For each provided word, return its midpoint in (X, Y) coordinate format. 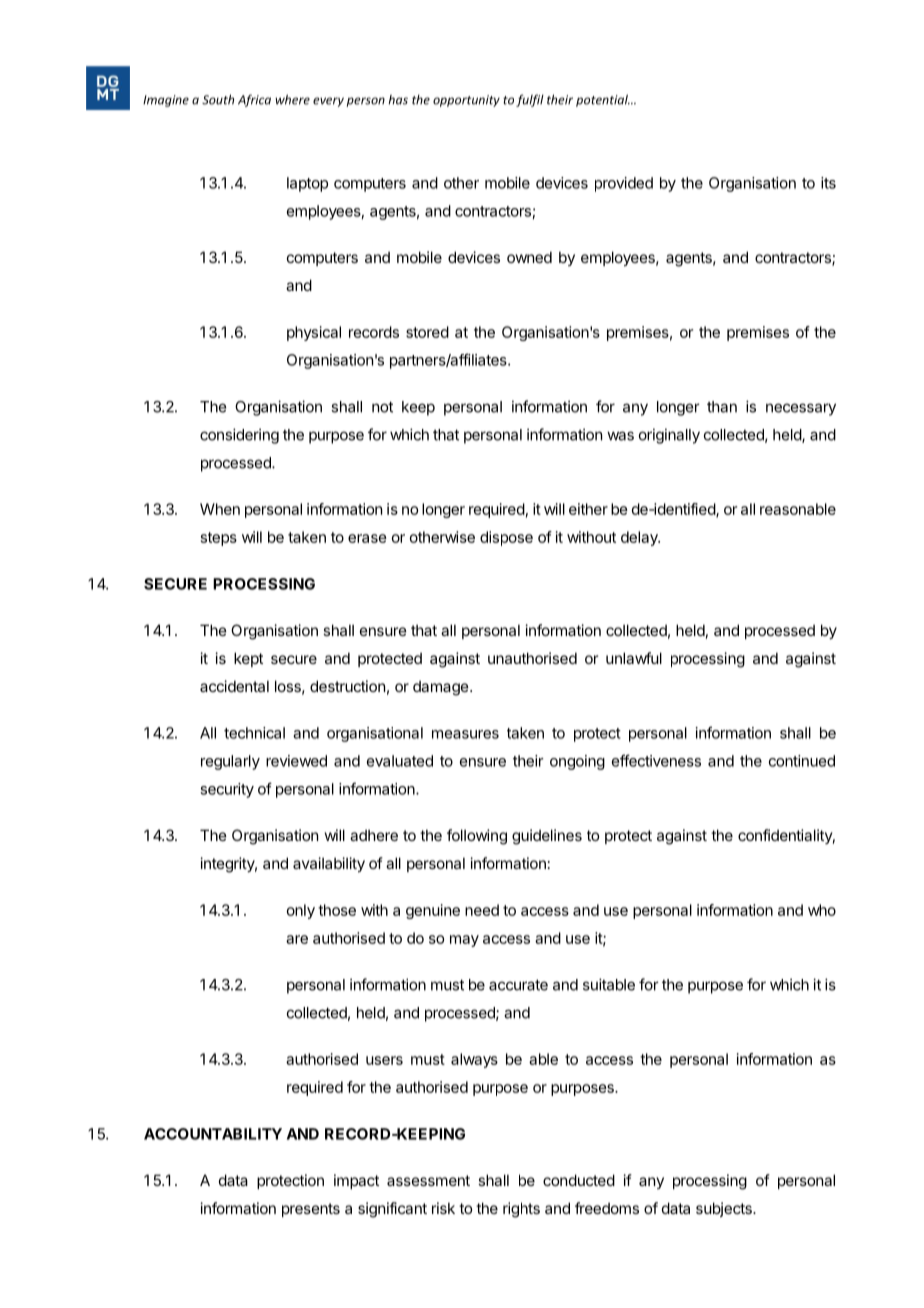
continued (802, 761)
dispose (506, 538)
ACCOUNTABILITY (213, 1134)
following (477, 837)
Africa (254, 100)
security (227, 790)
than (722, 407)
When (220, 509)
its (828, 183)
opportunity (466, 101)
